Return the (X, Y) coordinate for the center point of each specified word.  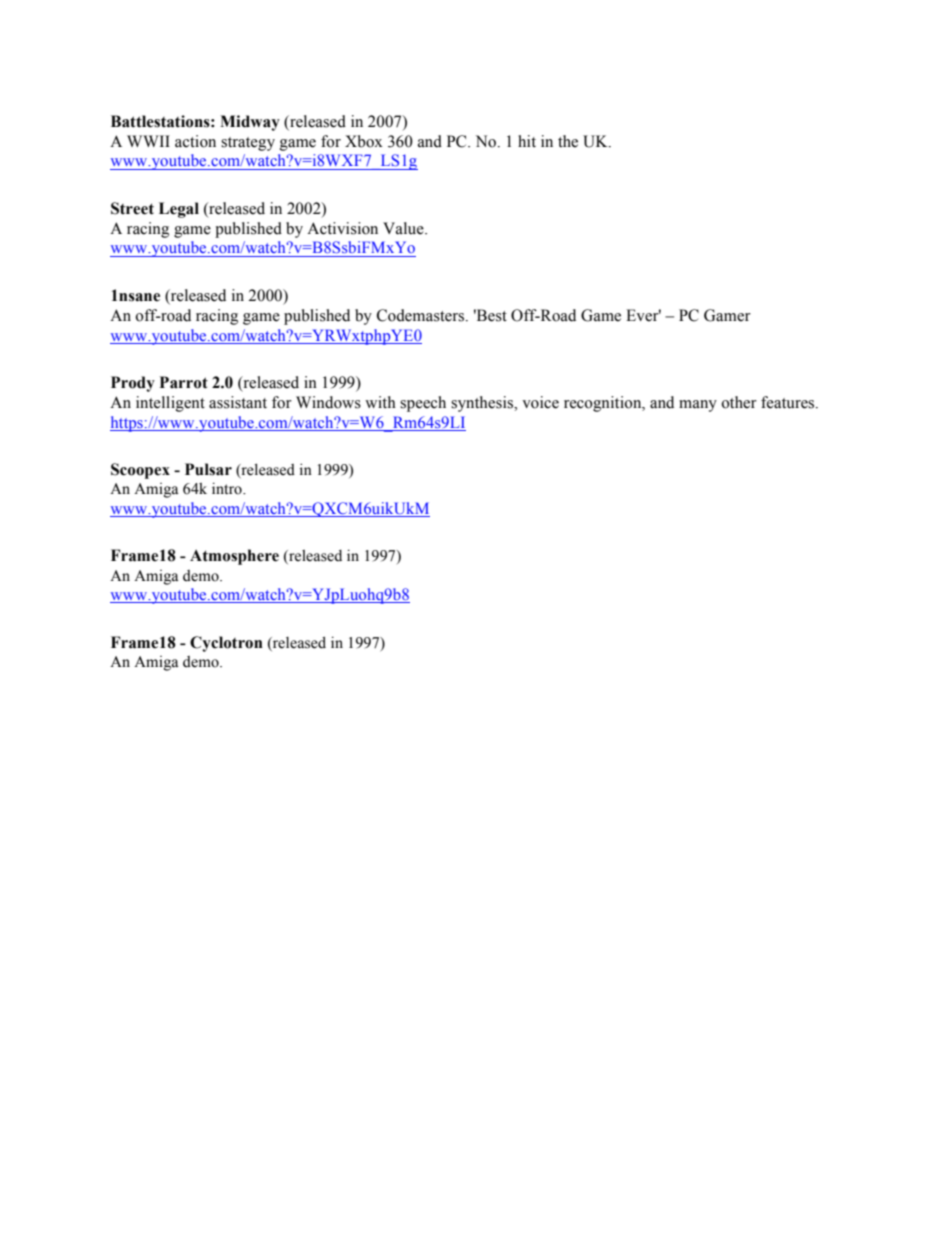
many (698, 406)
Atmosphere (234, 557)
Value (404, 228)
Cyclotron (226, 644)
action (195, 141)
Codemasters (422, 315)
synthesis (483, 404)
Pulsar (208, 469)
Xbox (364, 141)
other (739, 402)
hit (527, 141)
